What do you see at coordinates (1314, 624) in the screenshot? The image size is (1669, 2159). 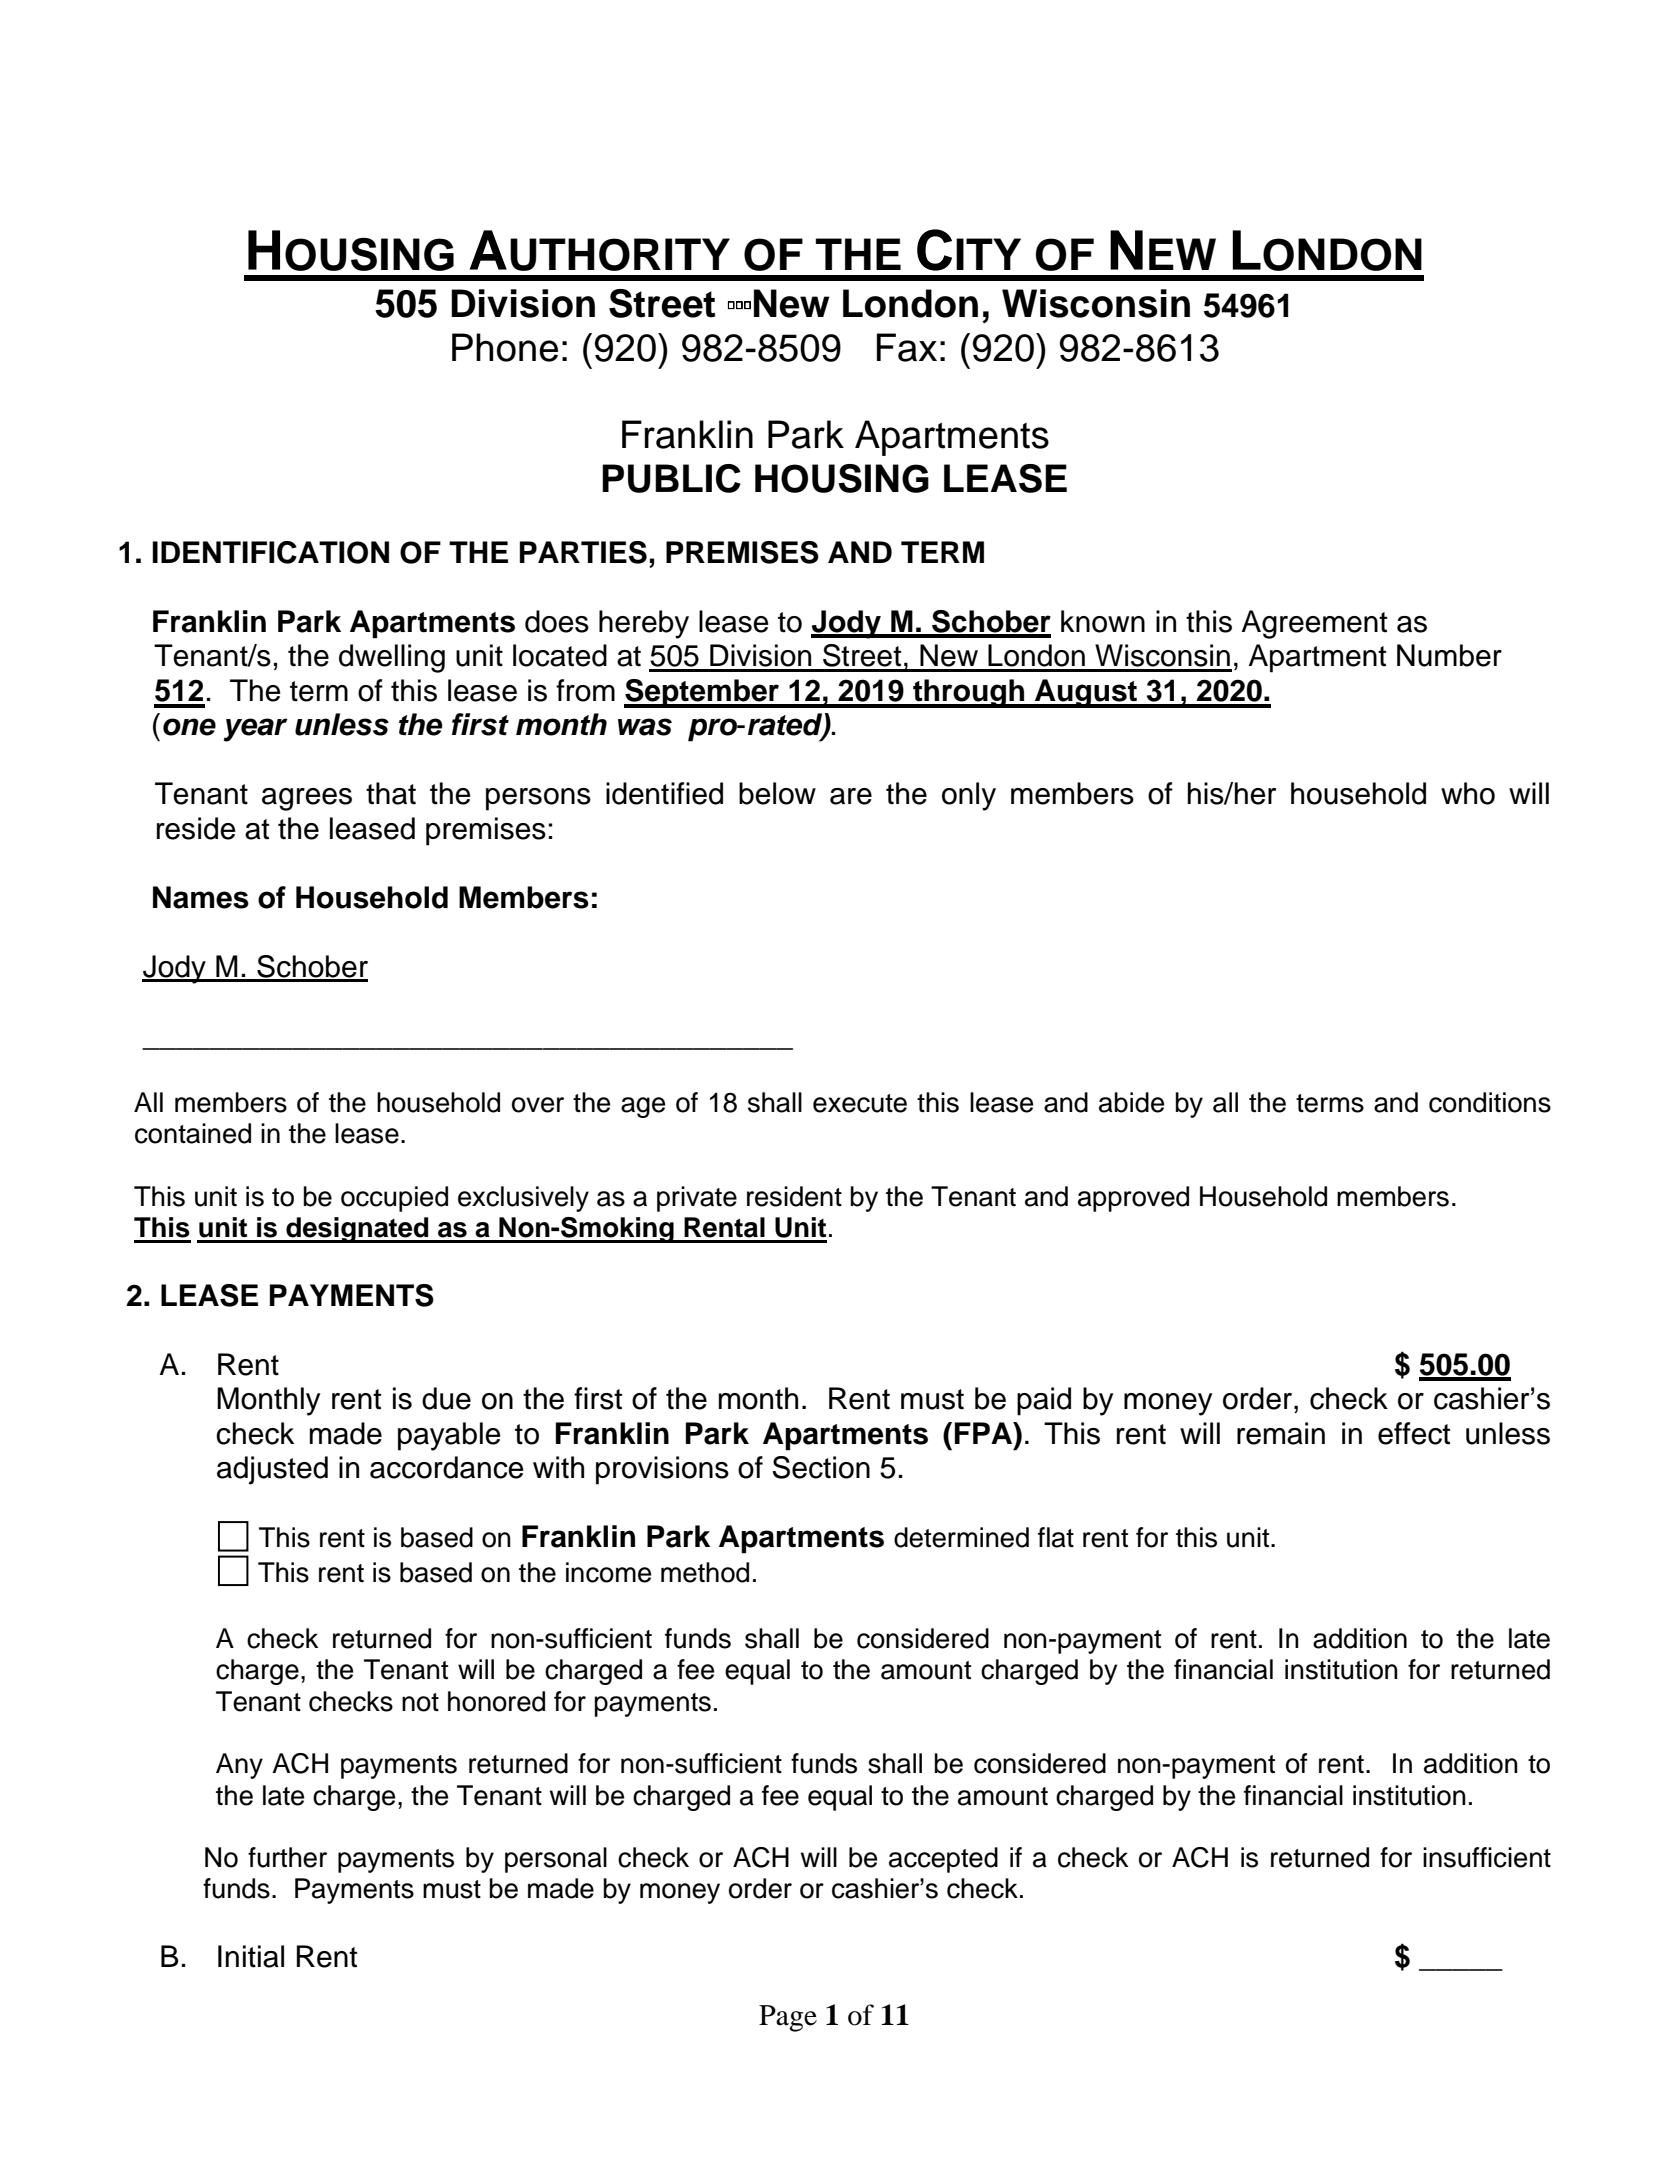 I see `Agreement` at bounding box center [1314, 624].
